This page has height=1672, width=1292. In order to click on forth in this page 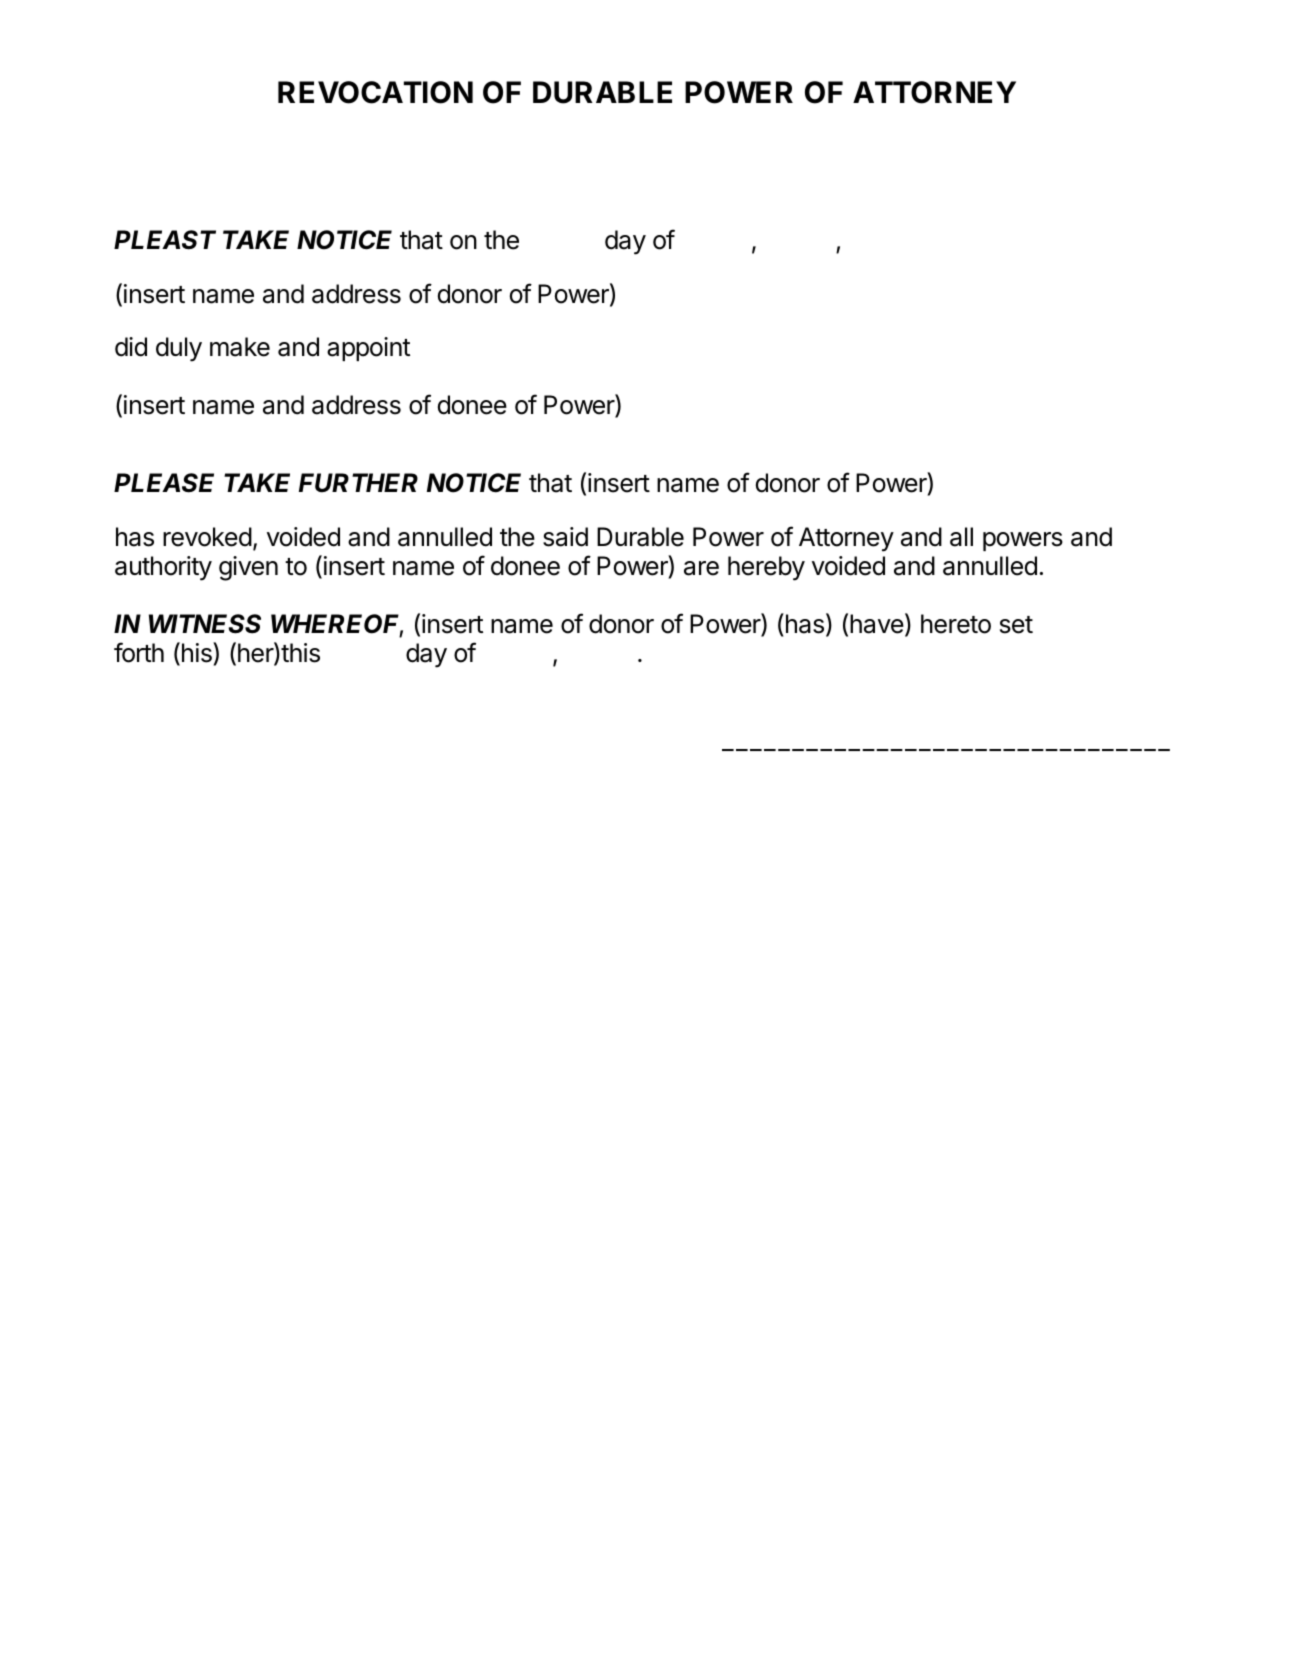, I will do `click(139, 652)`.
